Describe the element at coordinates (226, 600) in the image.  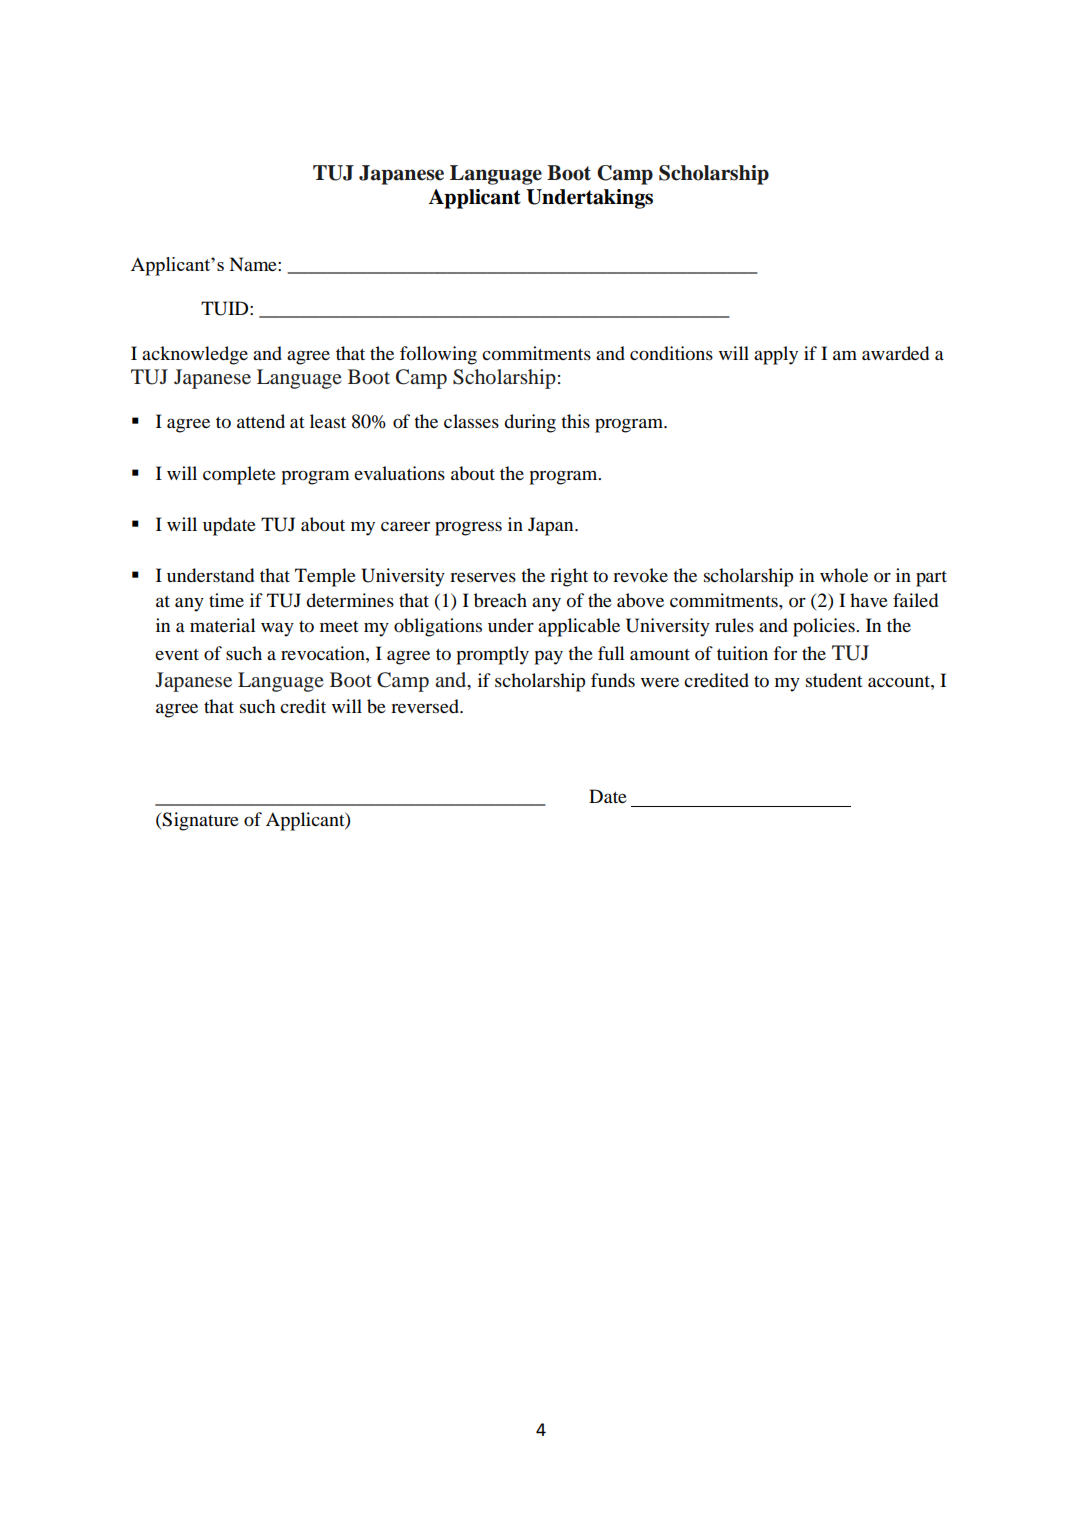
I see `time` at that location.
